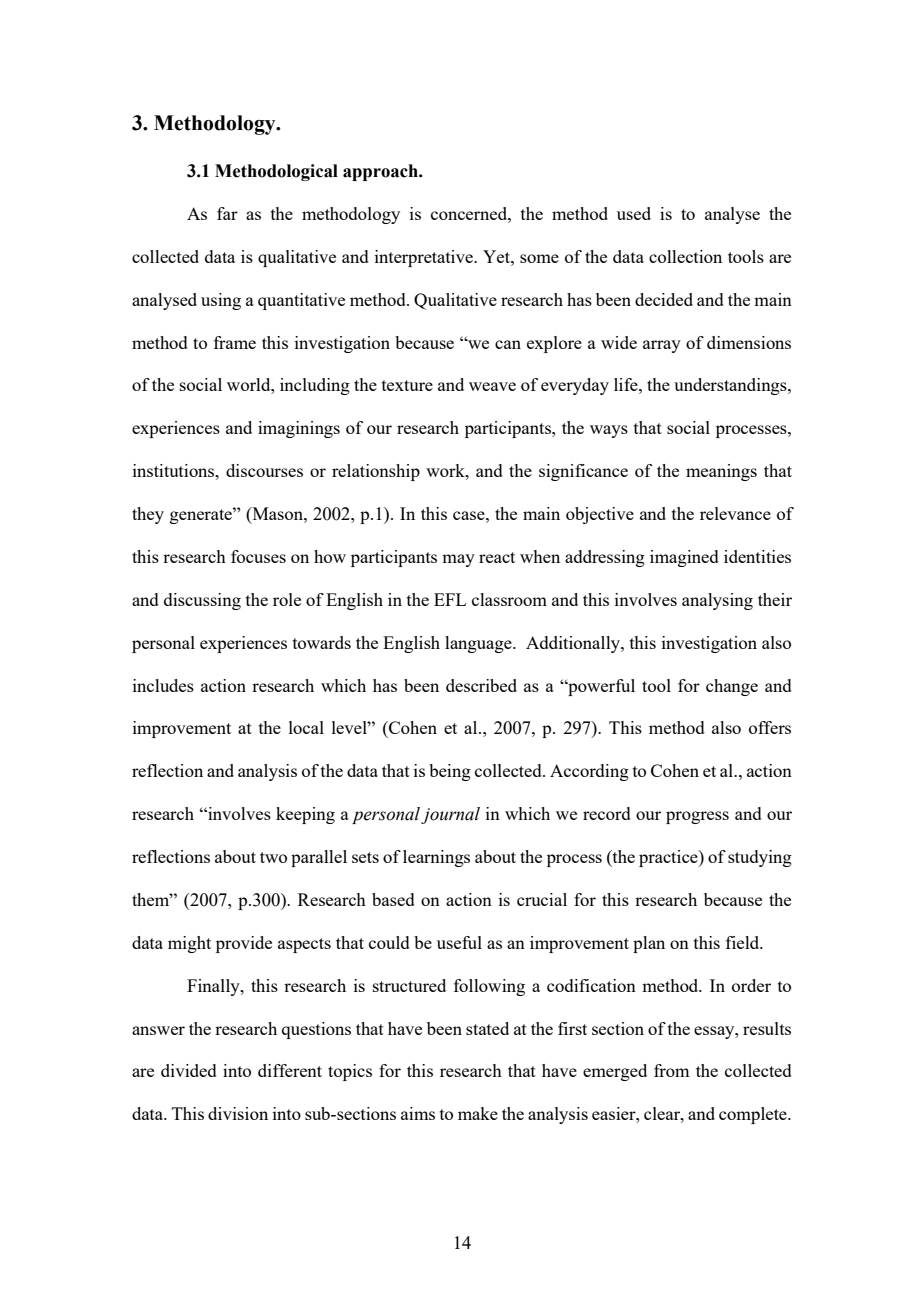 Image resolution: width=924 pixels, height=1308 pixels. Describe the element at coordinates (459, 942) in the image. I see `useful` at that location.
